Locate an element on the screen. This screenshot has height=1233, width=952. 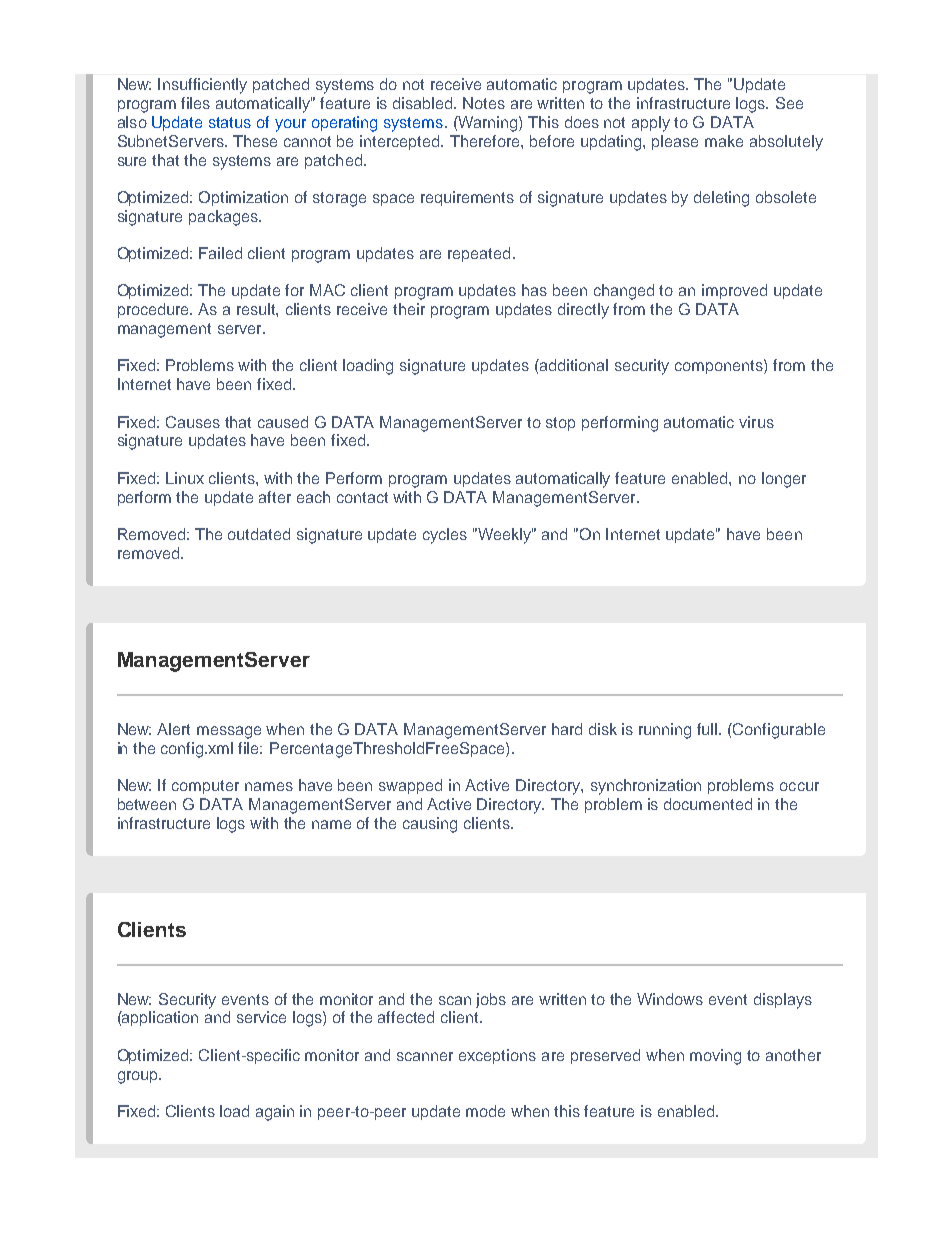
outdated is located at coordinates (259, 534).
